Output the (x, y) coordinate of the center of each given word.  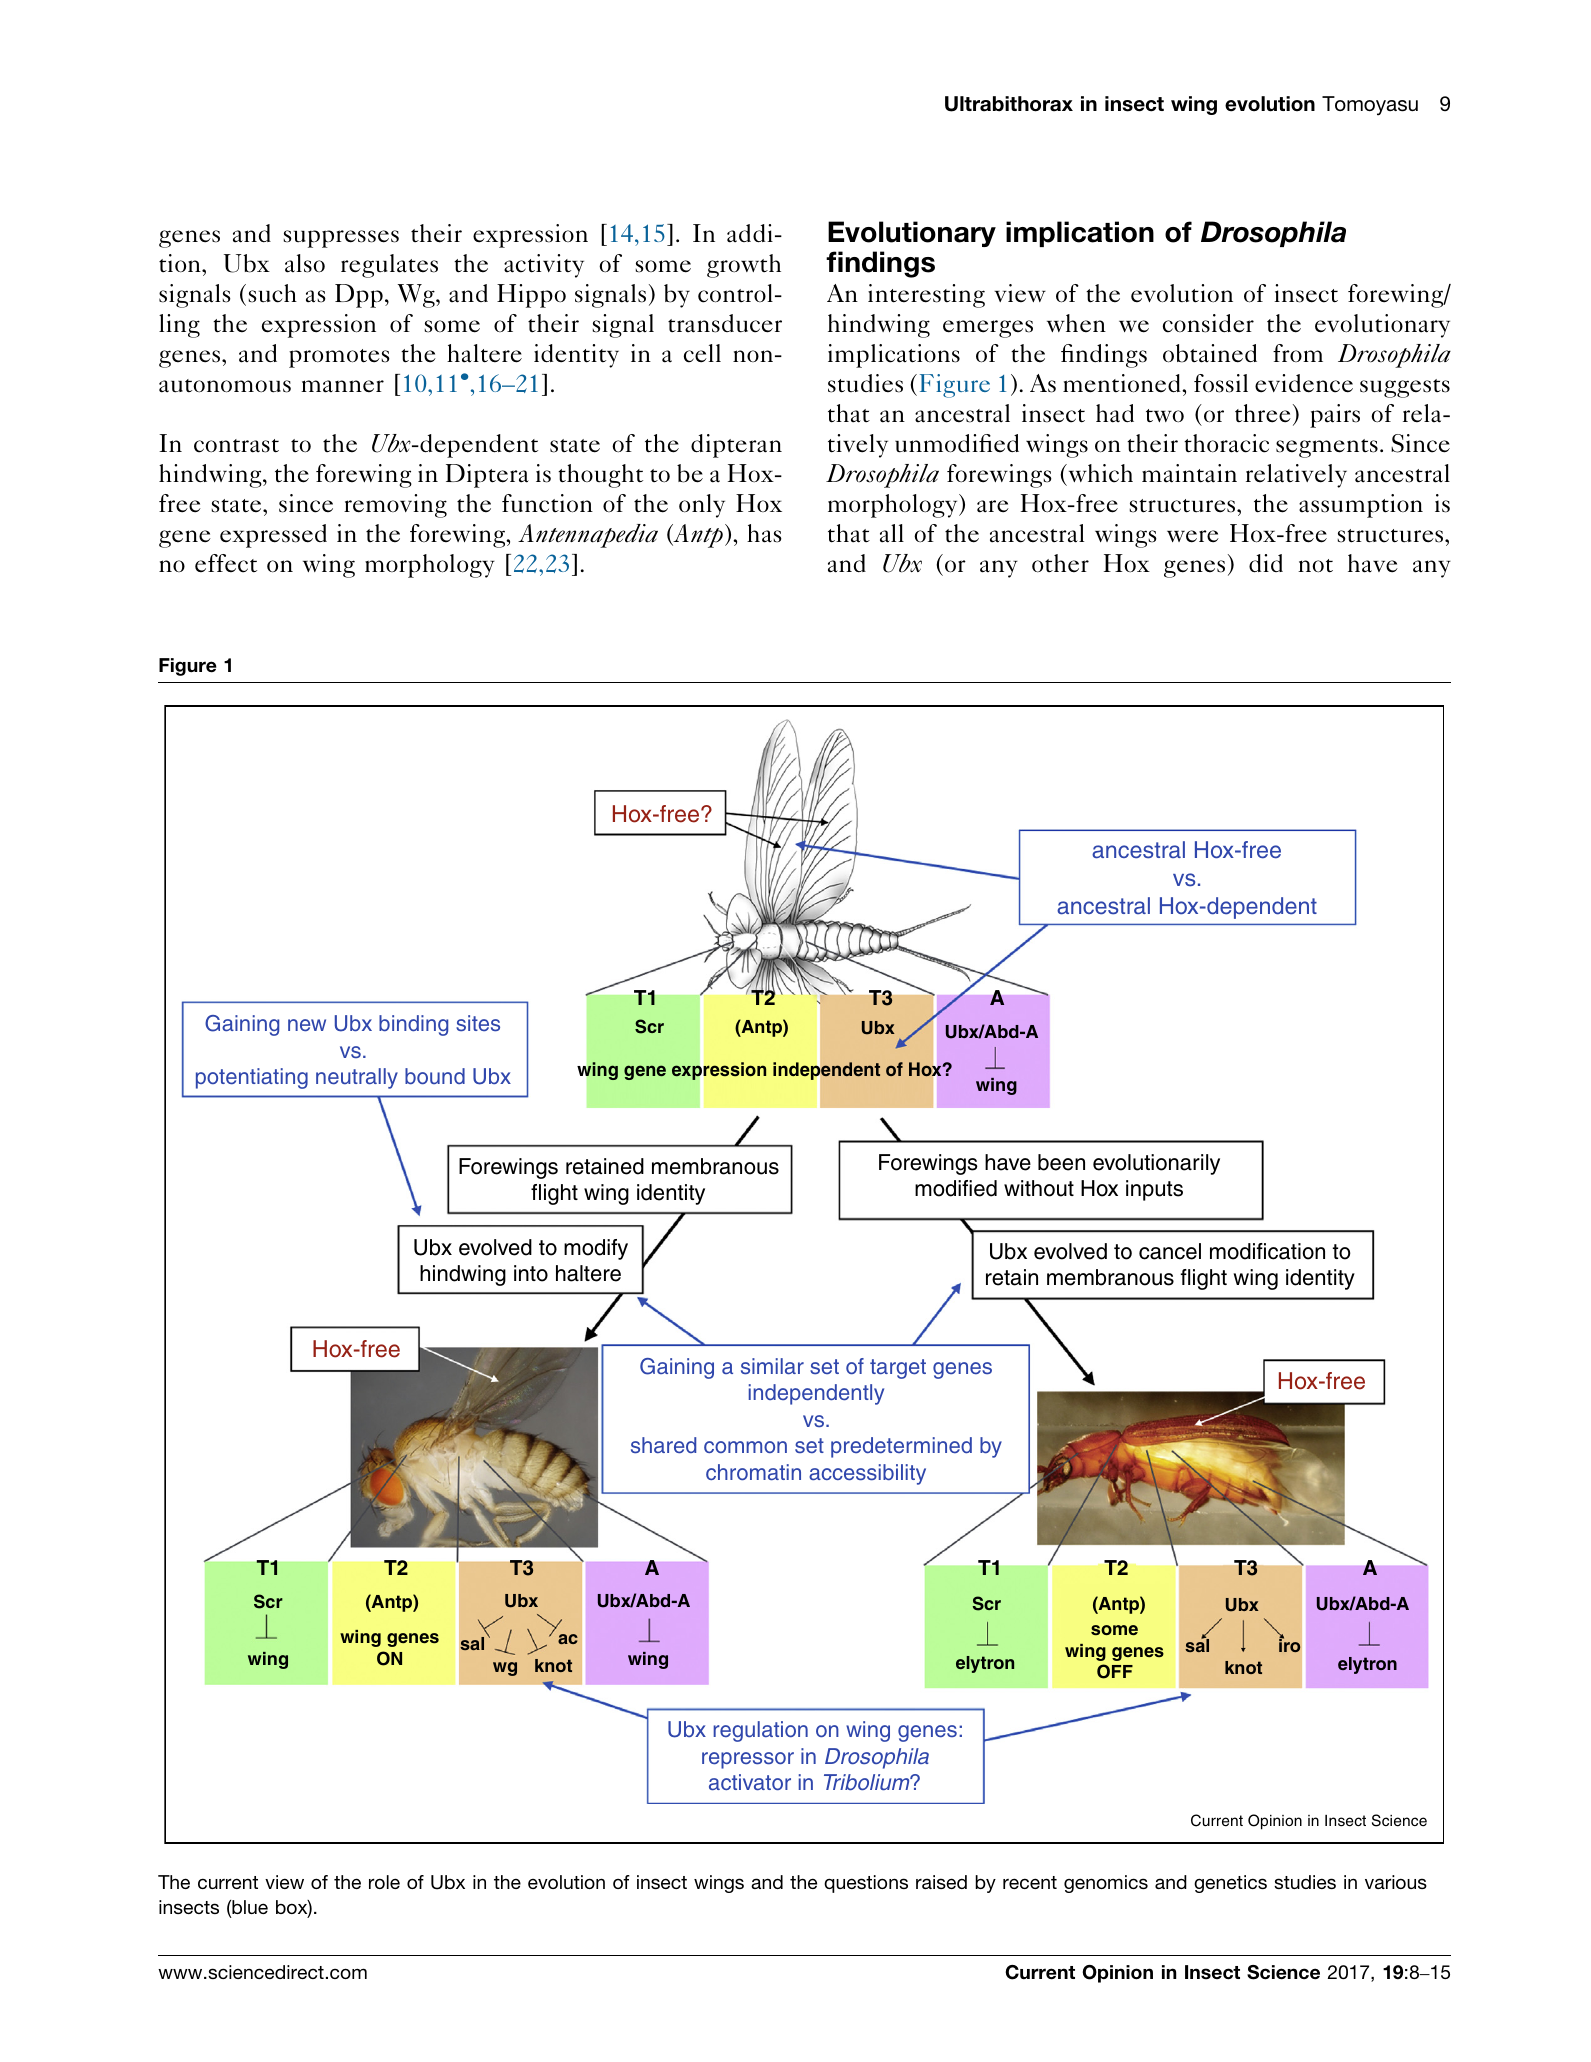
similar (772, 1366)
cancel (1170, 1251)
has (764, 533)
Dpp (359, 296)
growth (744, 266)
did (1266, 563)
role (384, 1882)
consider (1208, 323)
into (531, 1273)
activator (750, 1782)
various (1396, 1882)
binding (413, 1025)
